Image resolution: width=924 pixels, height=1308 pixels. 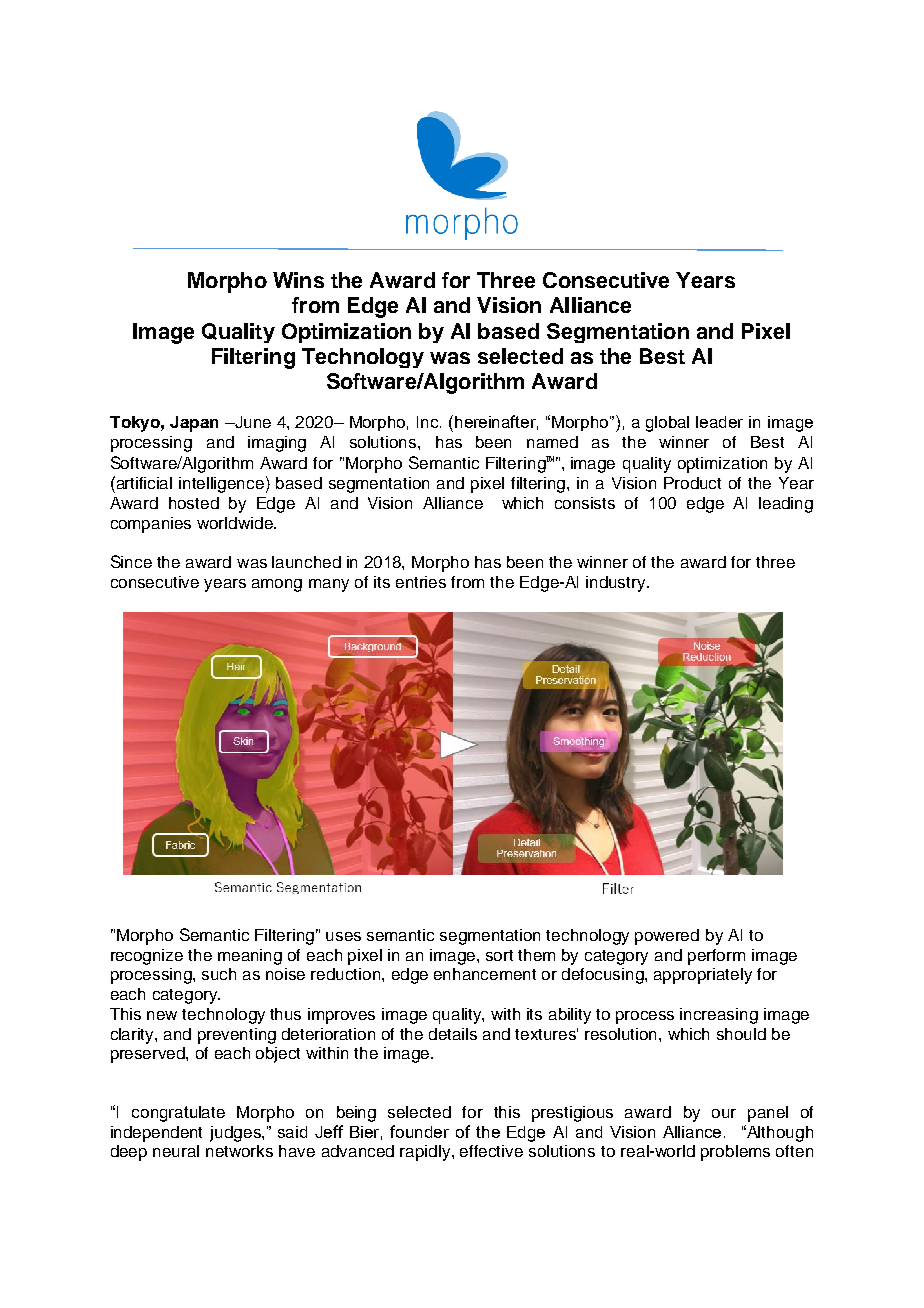 What do you see at coordinates (499, 955) in the screenshot?
I see `sort` at bounding box center [499, 955].
